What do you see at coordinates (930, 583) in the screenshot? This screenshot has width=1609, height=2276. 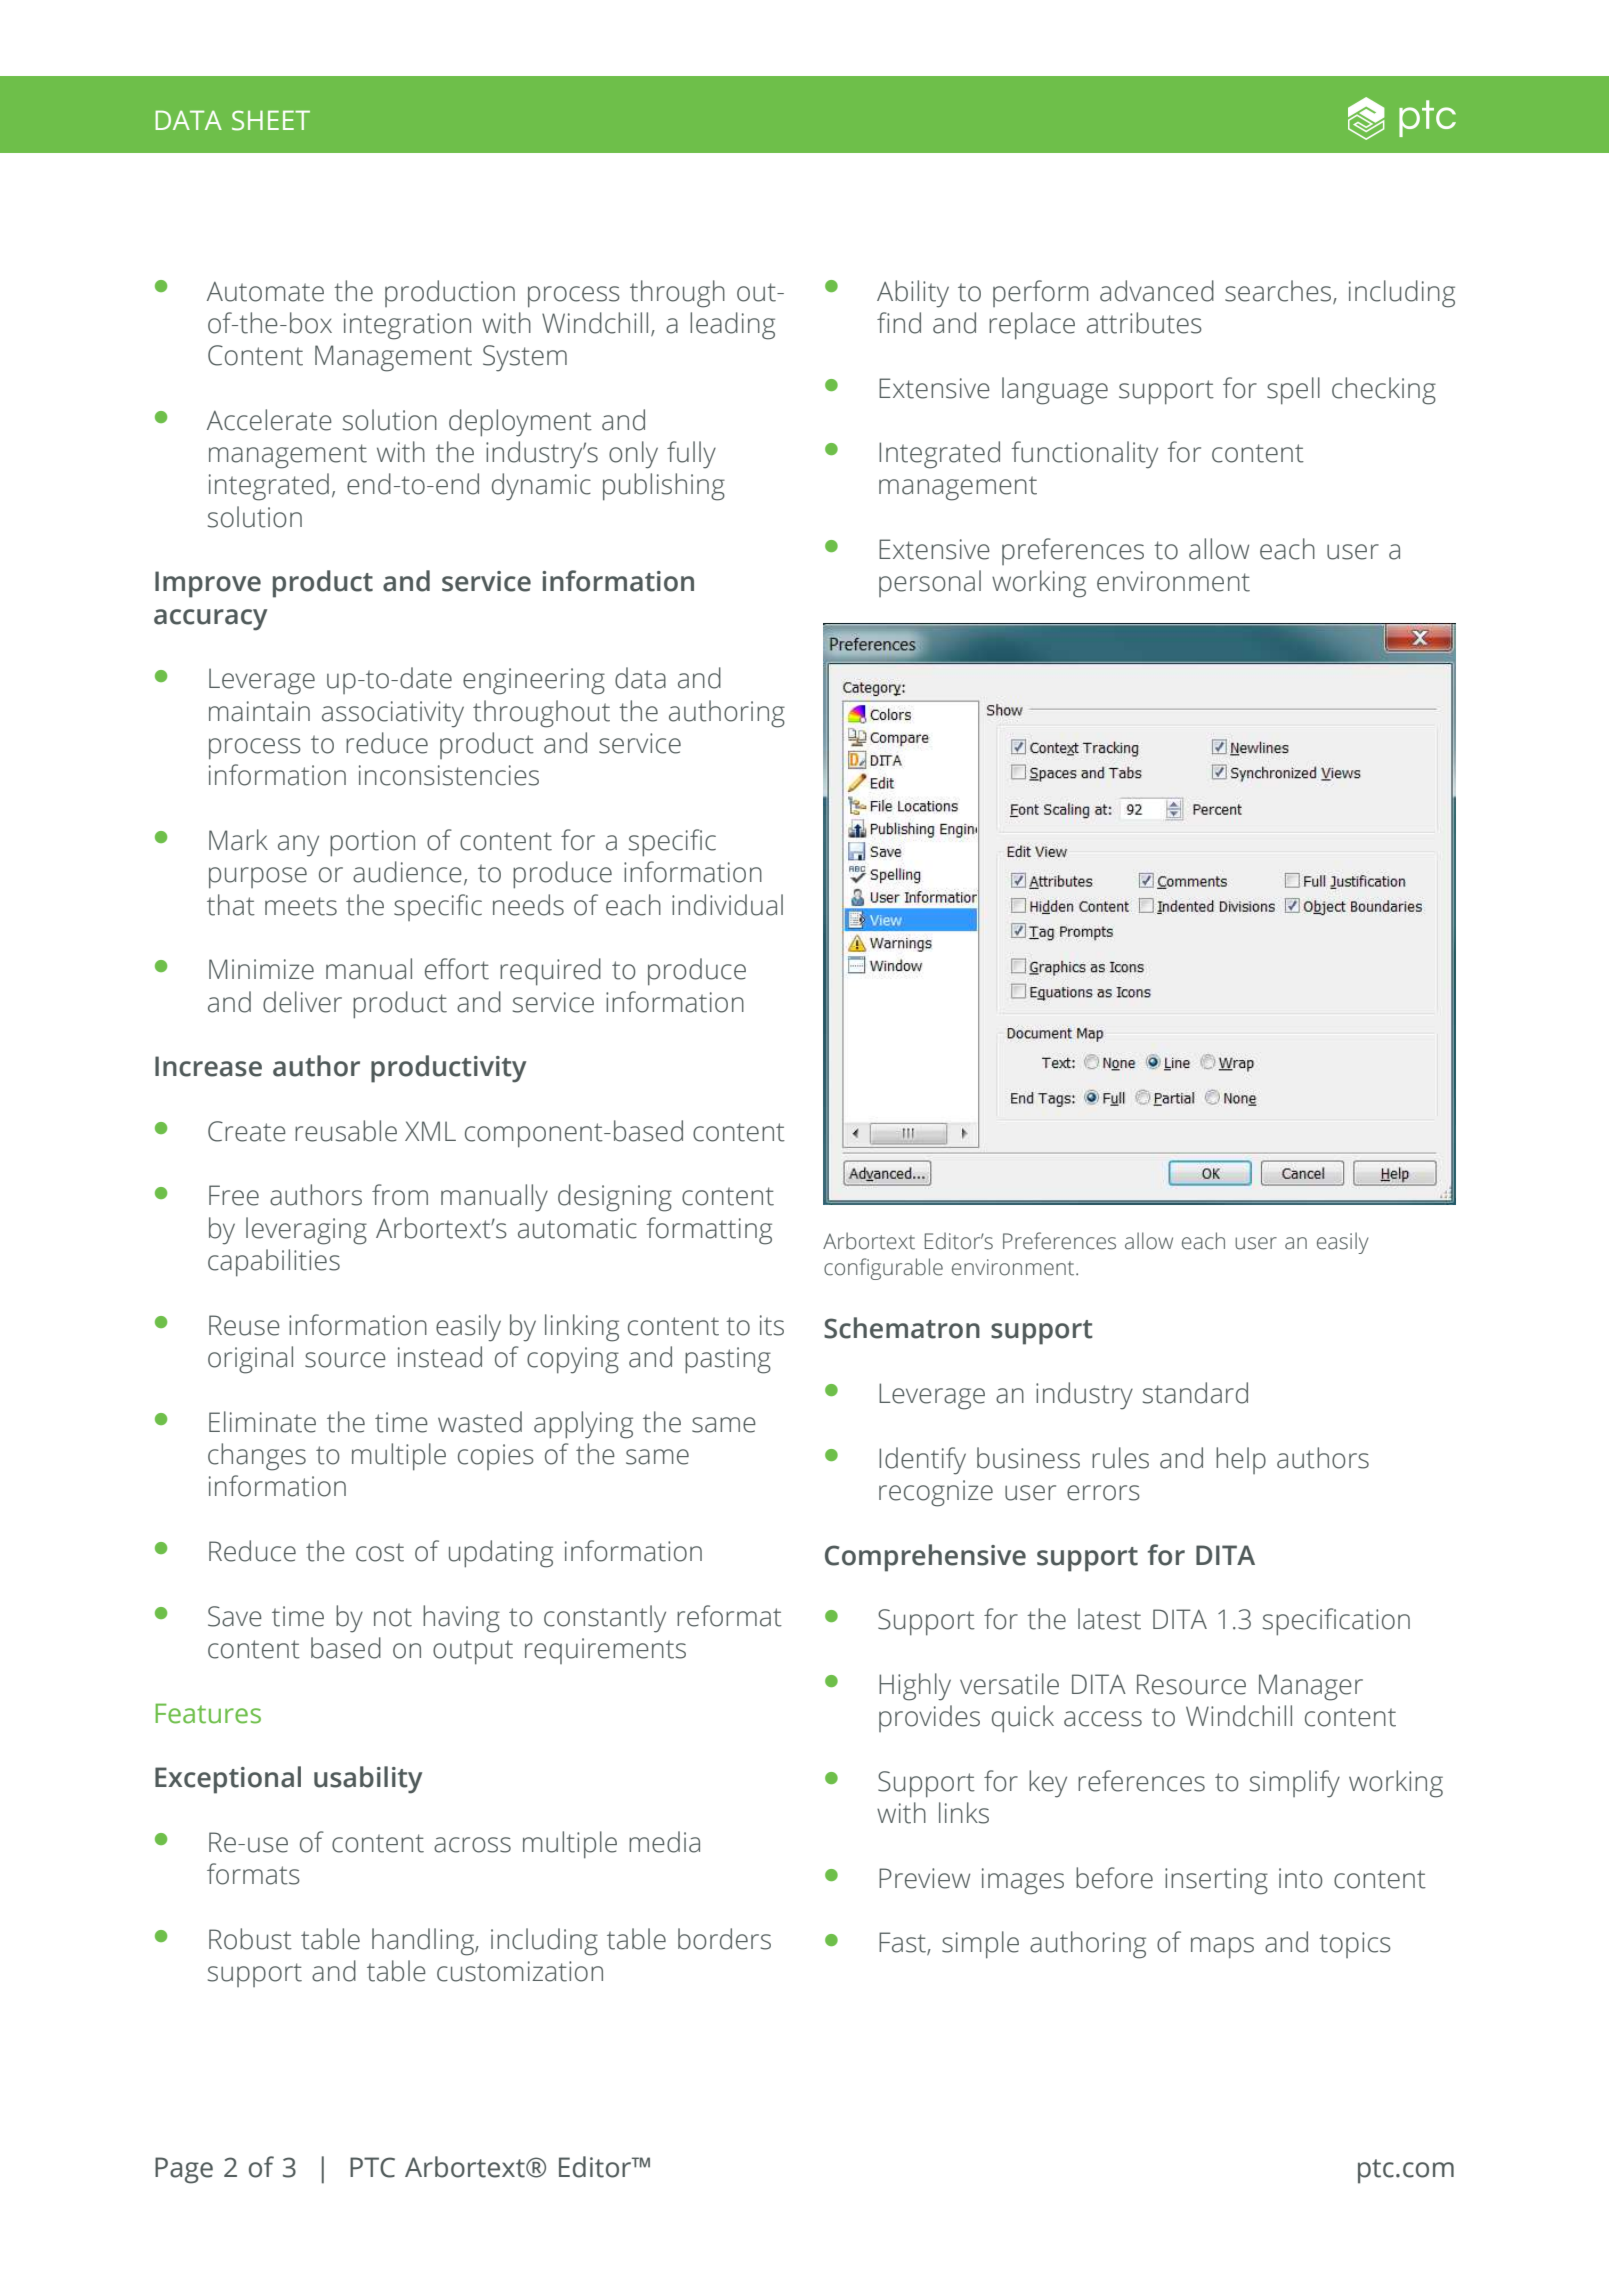 I see `personal` at bounding box center [930, 583].
